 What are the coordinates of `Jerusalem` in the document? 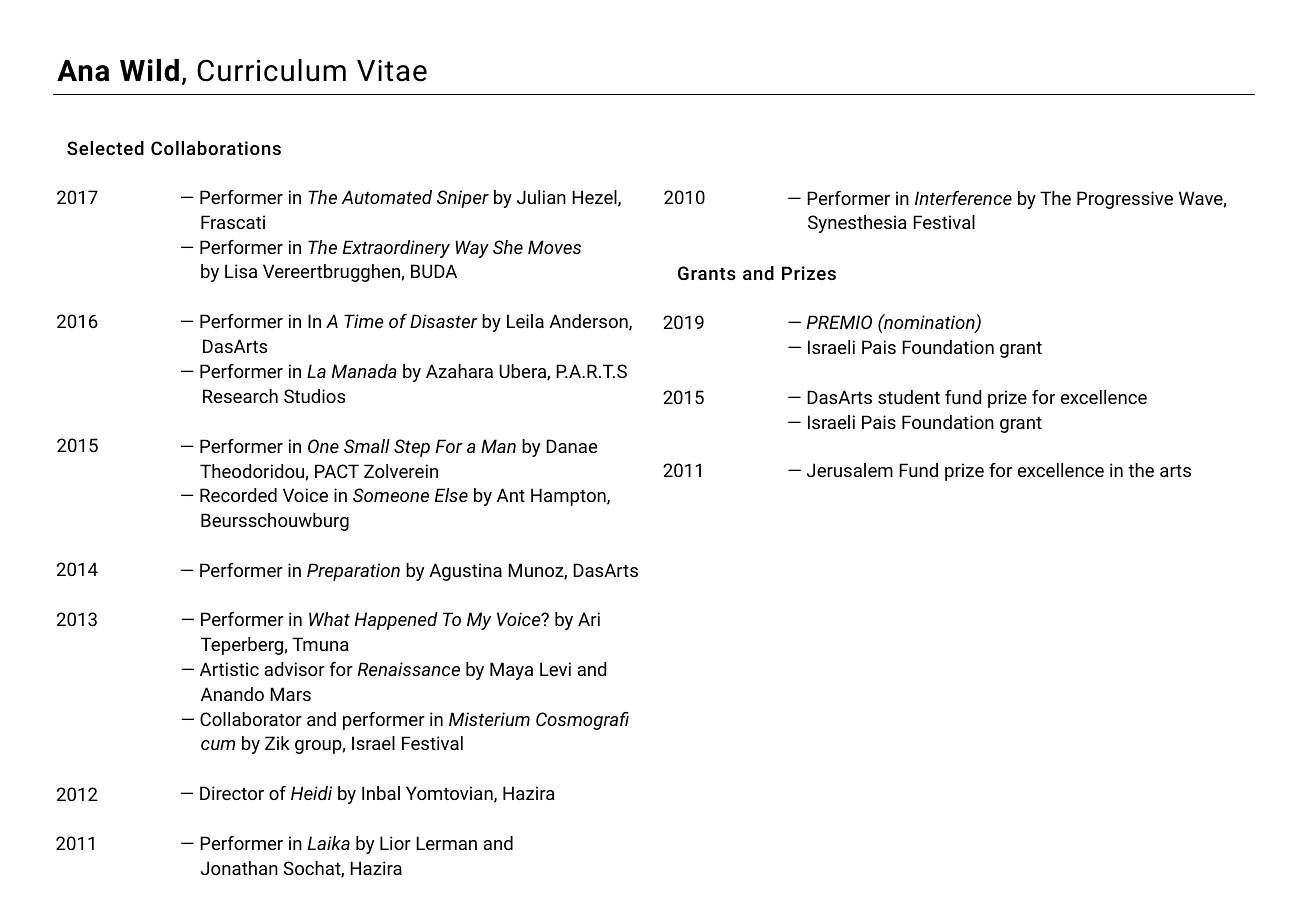 It's located at (850, 470).
